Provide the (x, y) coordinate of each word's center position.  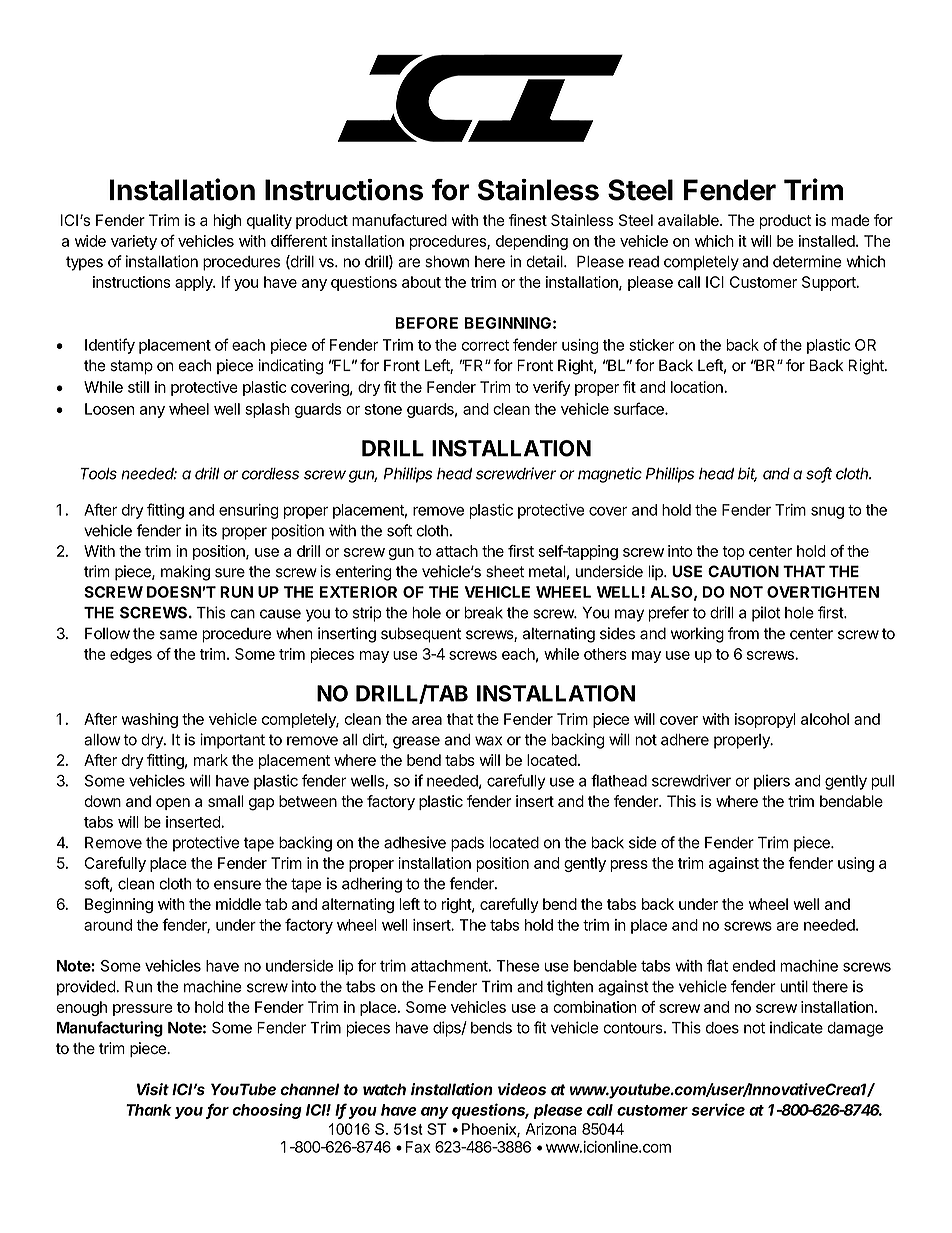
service (718, 1109)
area (427, 720)
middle (238, 904)
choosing (267, 1111)
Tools (98, 474)
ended (753, 966)
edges (131, 655)
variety (134, 242)
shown (447, 262)
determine (807, 261)
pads (467, 844)
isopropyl (765, 720)
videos (522, 1089)
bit (747, 474)
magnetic (610, 475)
